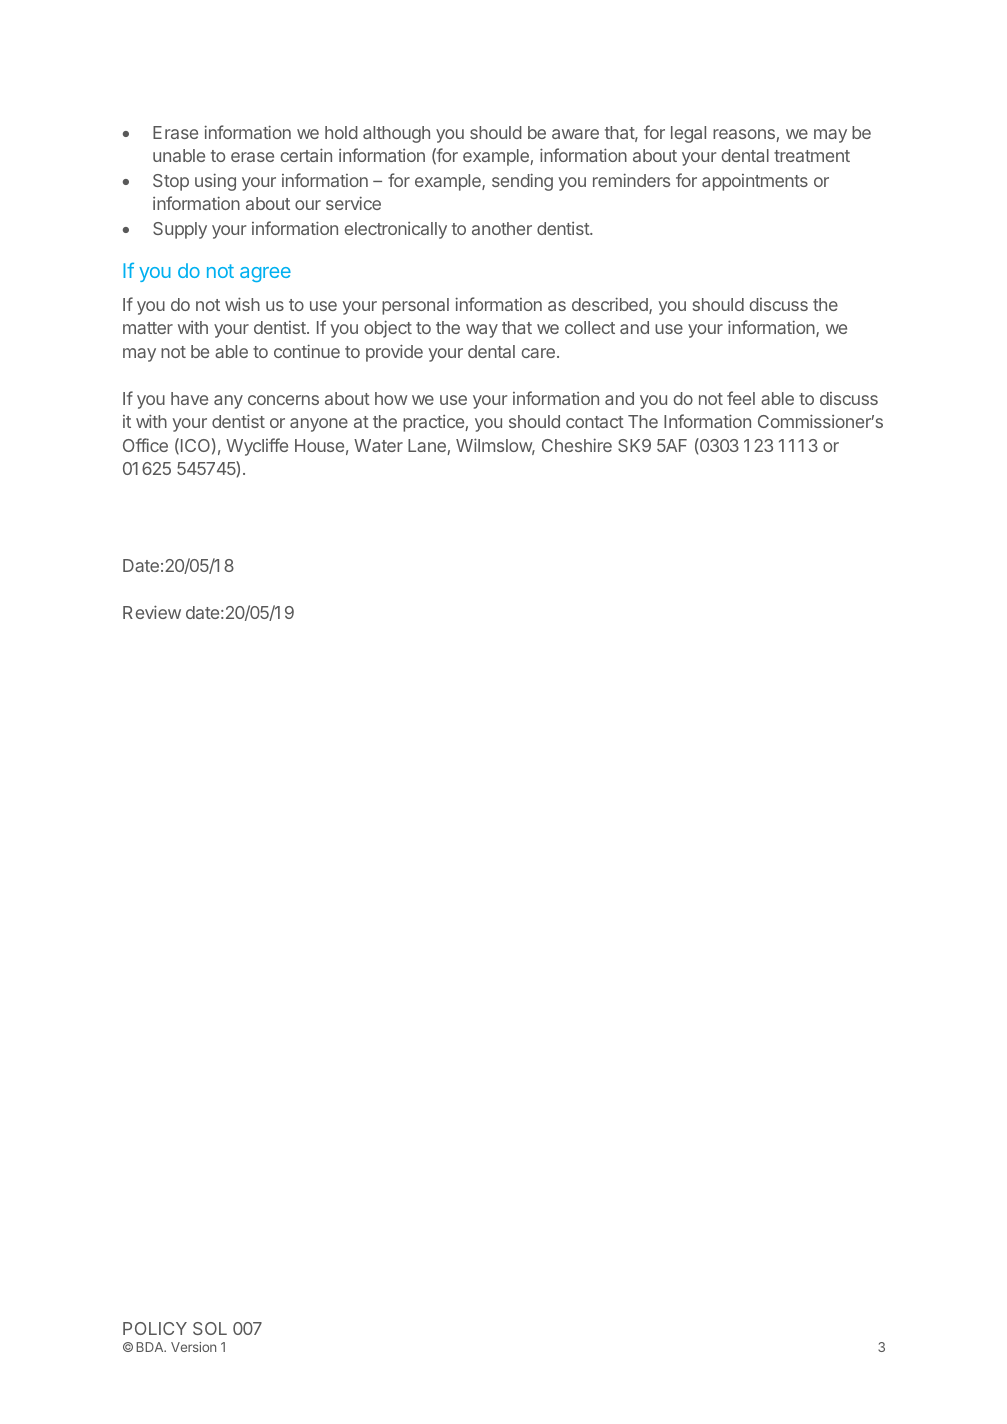 This screenshot has height=1424, width=1007. What do you see at coordinates (755, 182) in the screenshot?
I see `appointments` at bounding box center [755, 182].
